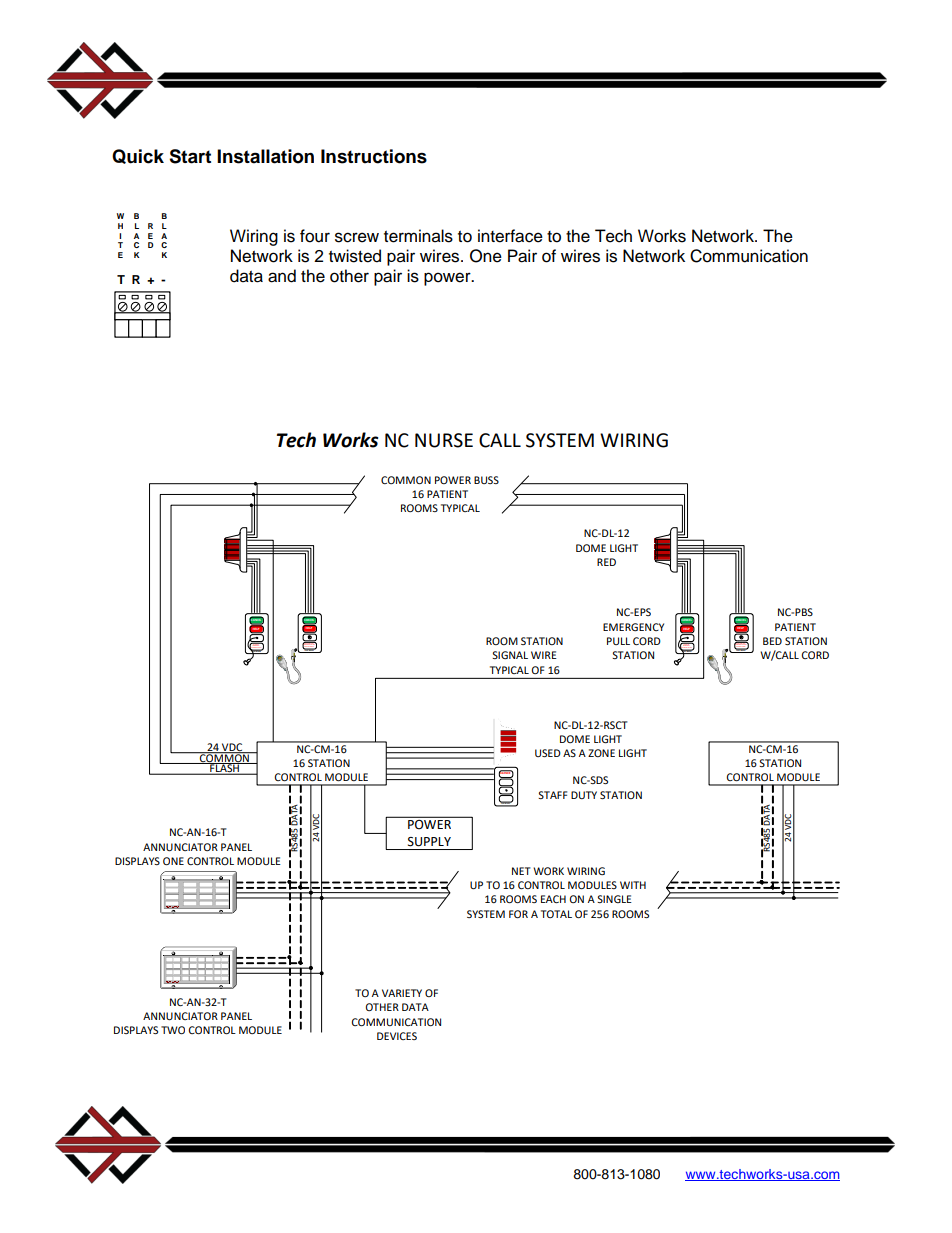 The height and width of the page is (1233, 952). What do you see at coordinates (429, 842) in the page?
I see `SUPPLY` at bounding box center [429, 842].
